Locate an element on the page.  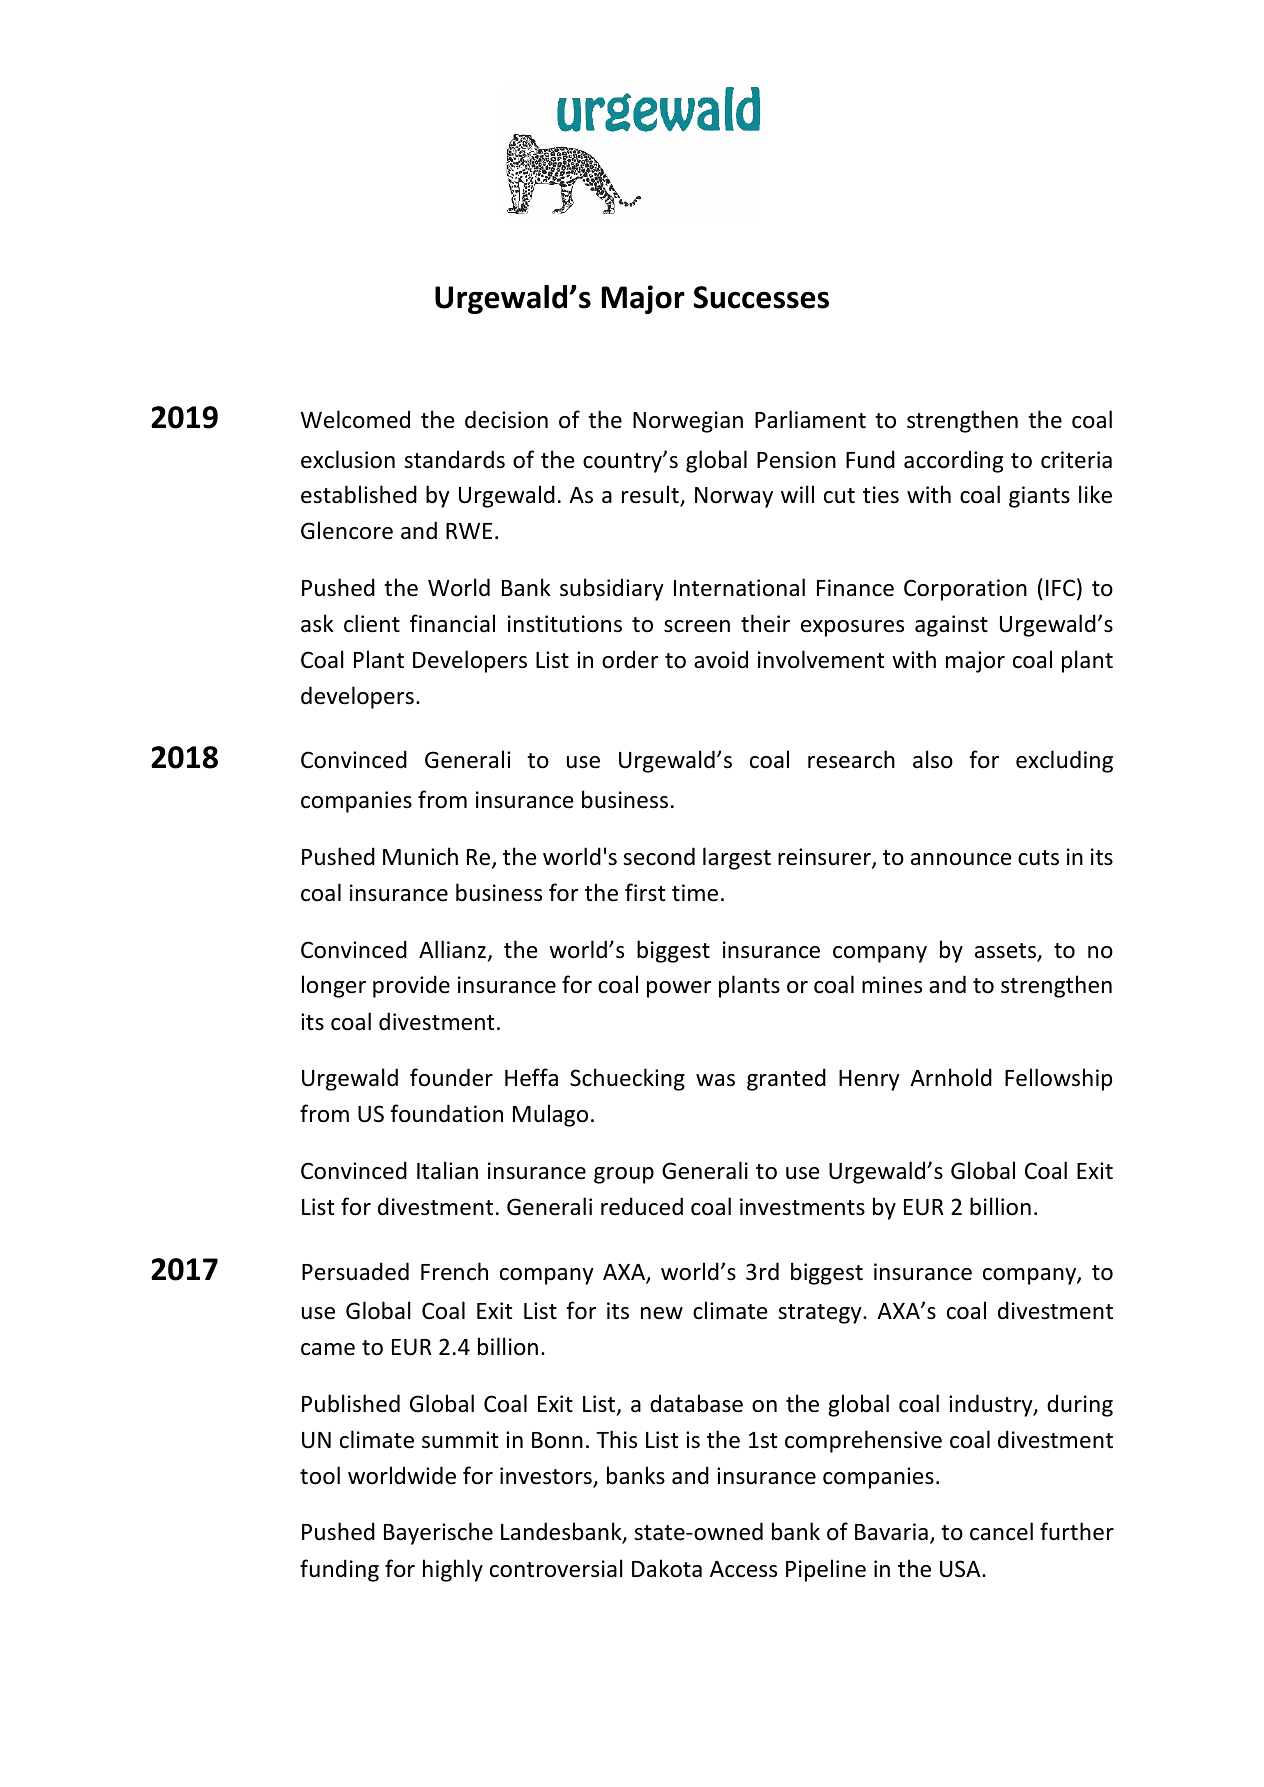
Welcomed is located at coordinates (355, 419).
